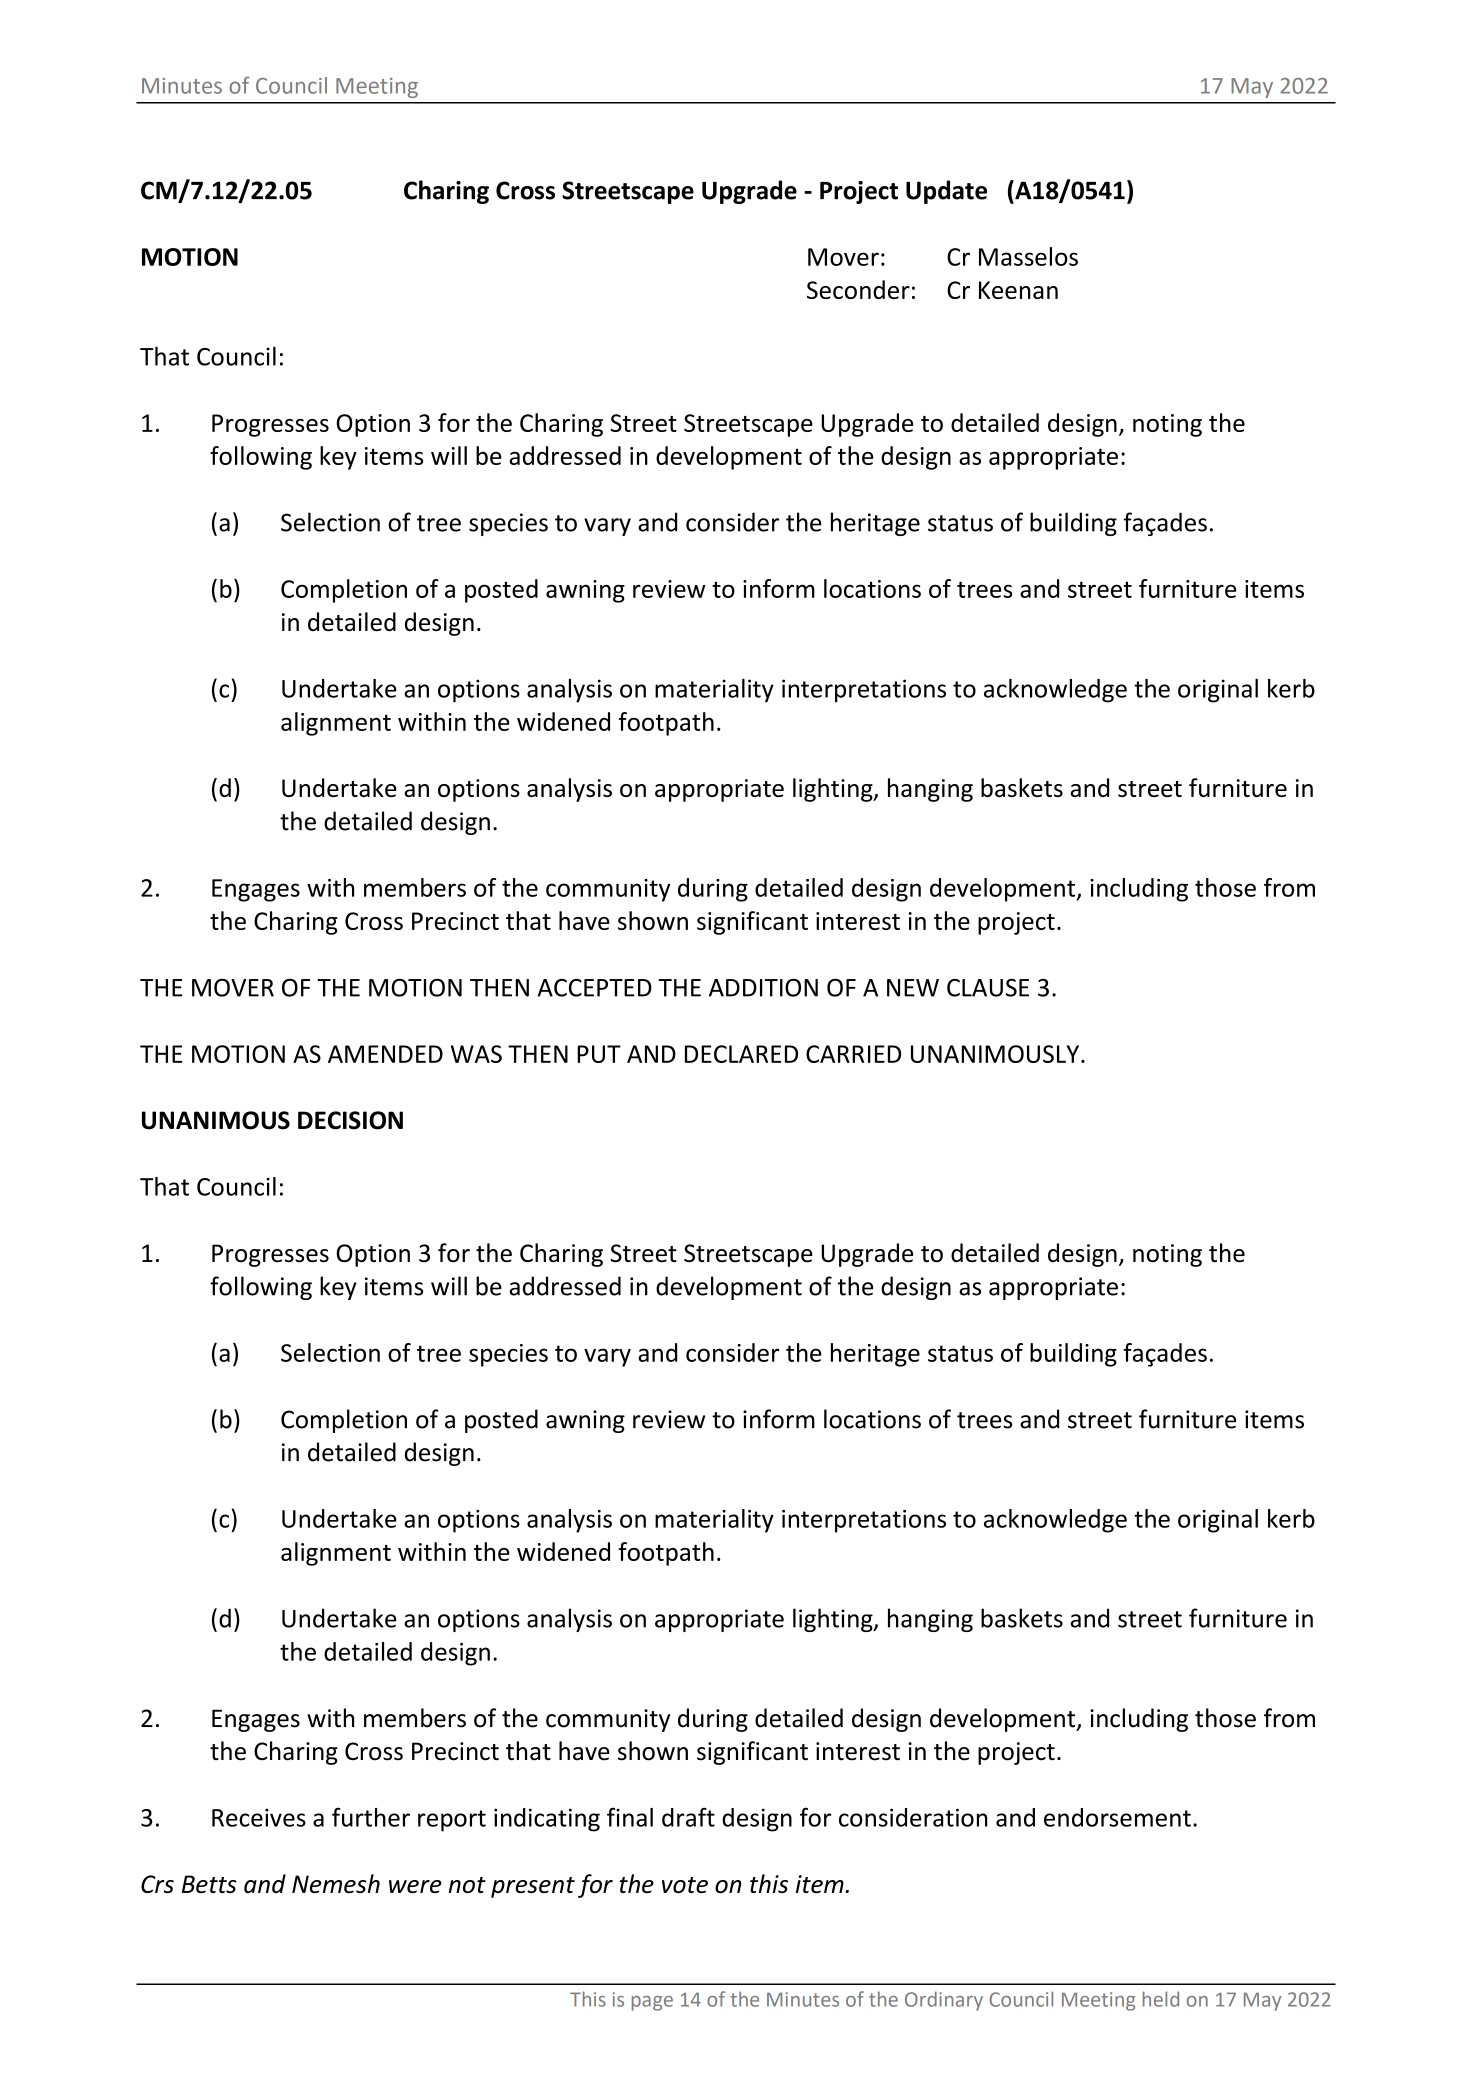  What do you see at coordinates (652, 2003) in the page?
I see `page` at bounding box center [652, 2003].
